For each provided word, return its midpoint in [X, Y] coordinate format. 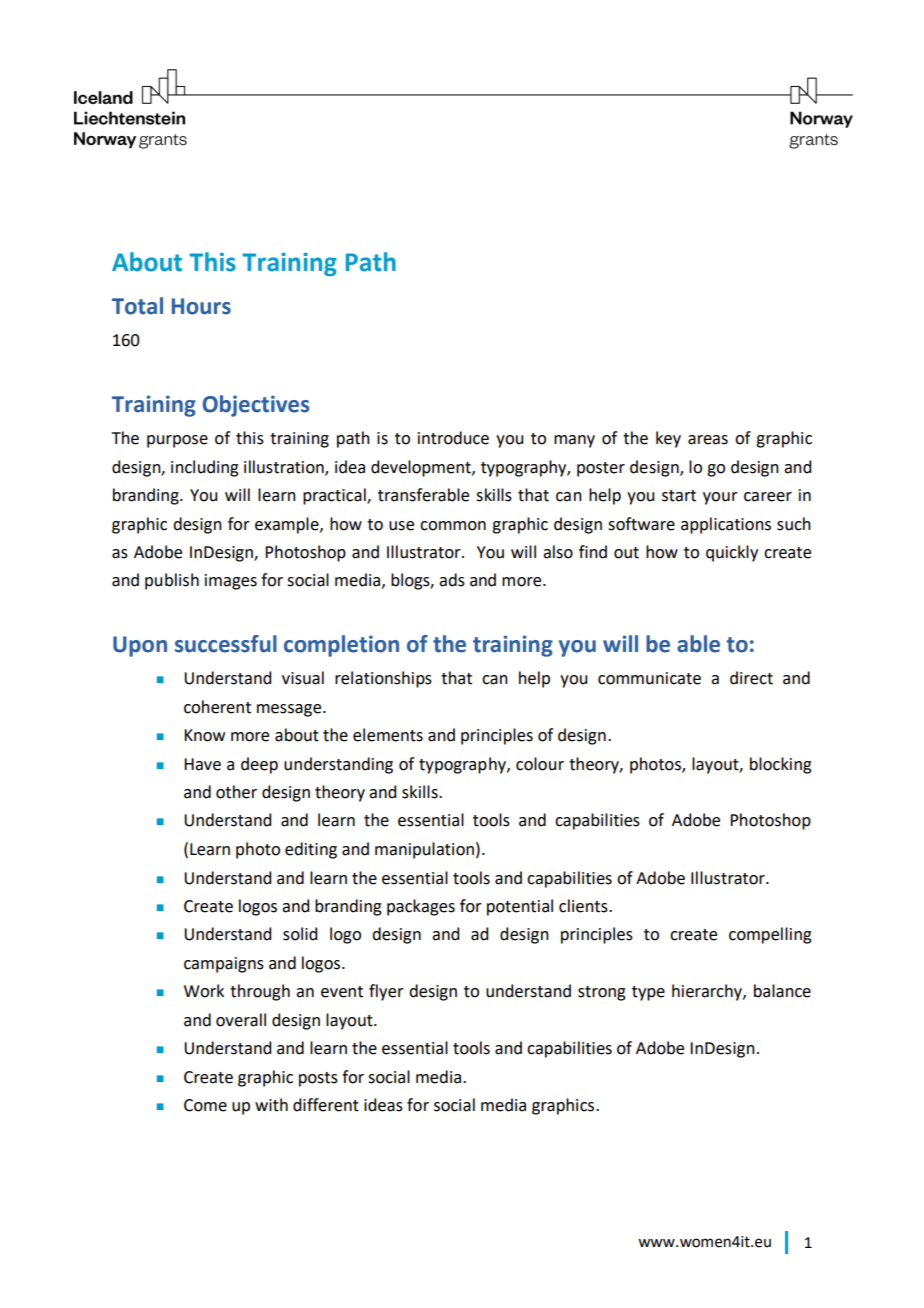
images [231, 582]
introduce [453, 438]
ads [452, 580]
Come [205, 1105]
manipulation [424, 850]
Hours [201, 306]
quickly [732, 553]
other [236, 792]
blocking [781, 765]
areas [708, 440]
